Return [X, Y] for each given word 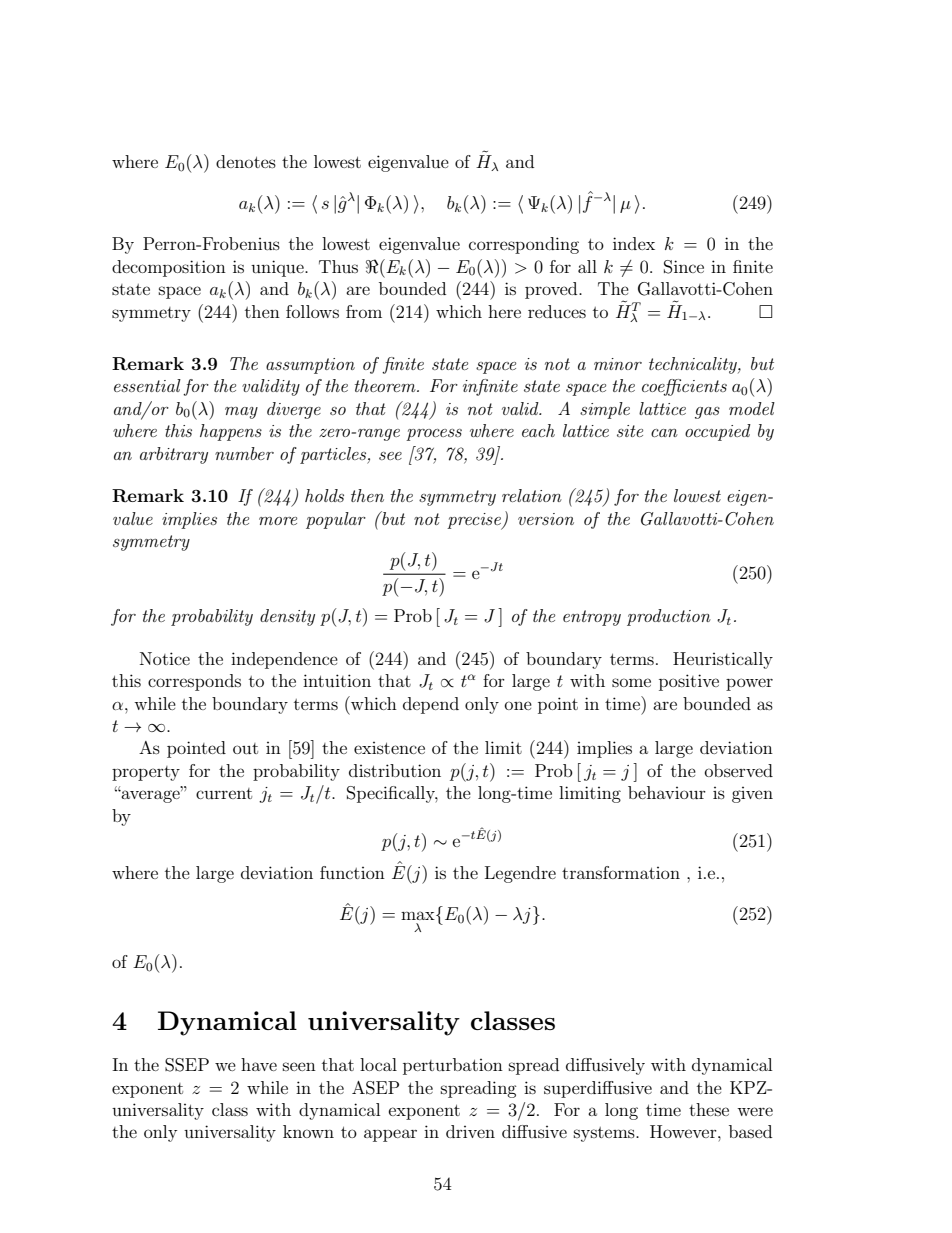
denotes [246, 161]
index [634, 243]
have [259, 1064]
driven [470, 1131]
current [224, 793]
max [419, 915]
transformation [621, 872]
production [669, 617]
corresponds [194, 682]
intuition [337, 680]
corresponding [524, 245]
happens [231, 432]
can [664, 433]
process [434, 435]
